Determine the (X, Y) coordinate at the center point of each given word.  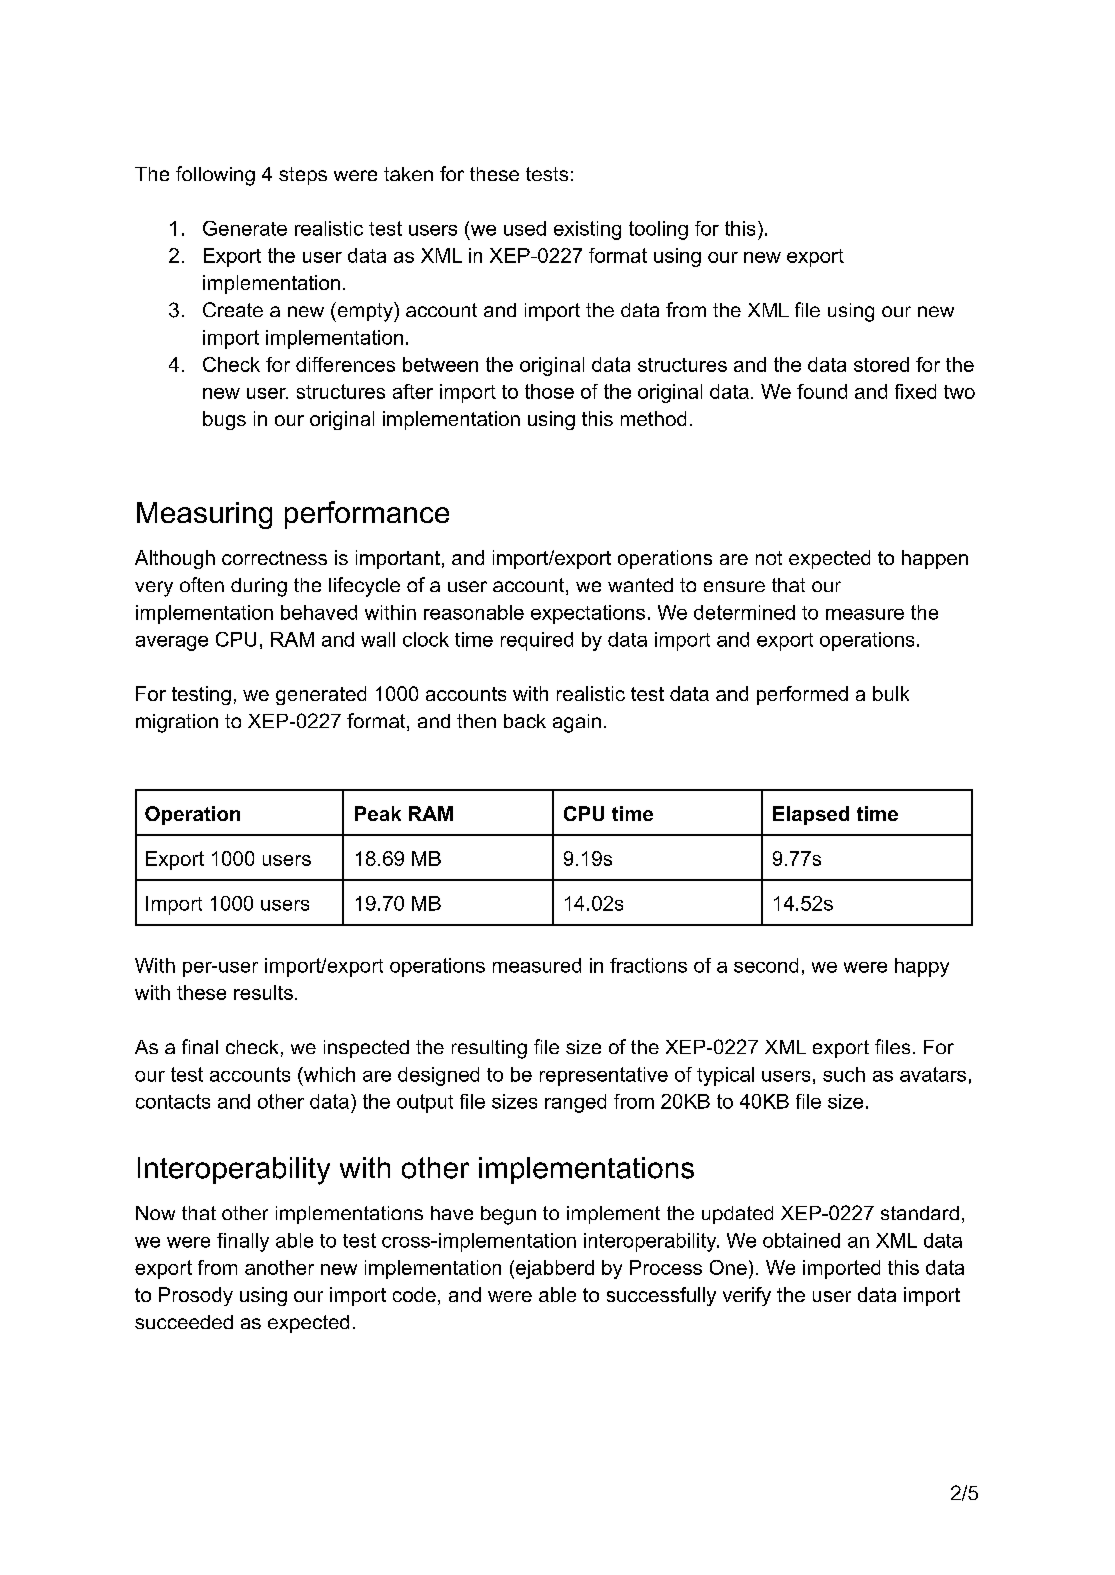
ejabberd (555, 1269)
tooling (658, 230)
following (215, 176)
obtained (801, 1240)
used (525, 228)
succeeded (184, 1322)
